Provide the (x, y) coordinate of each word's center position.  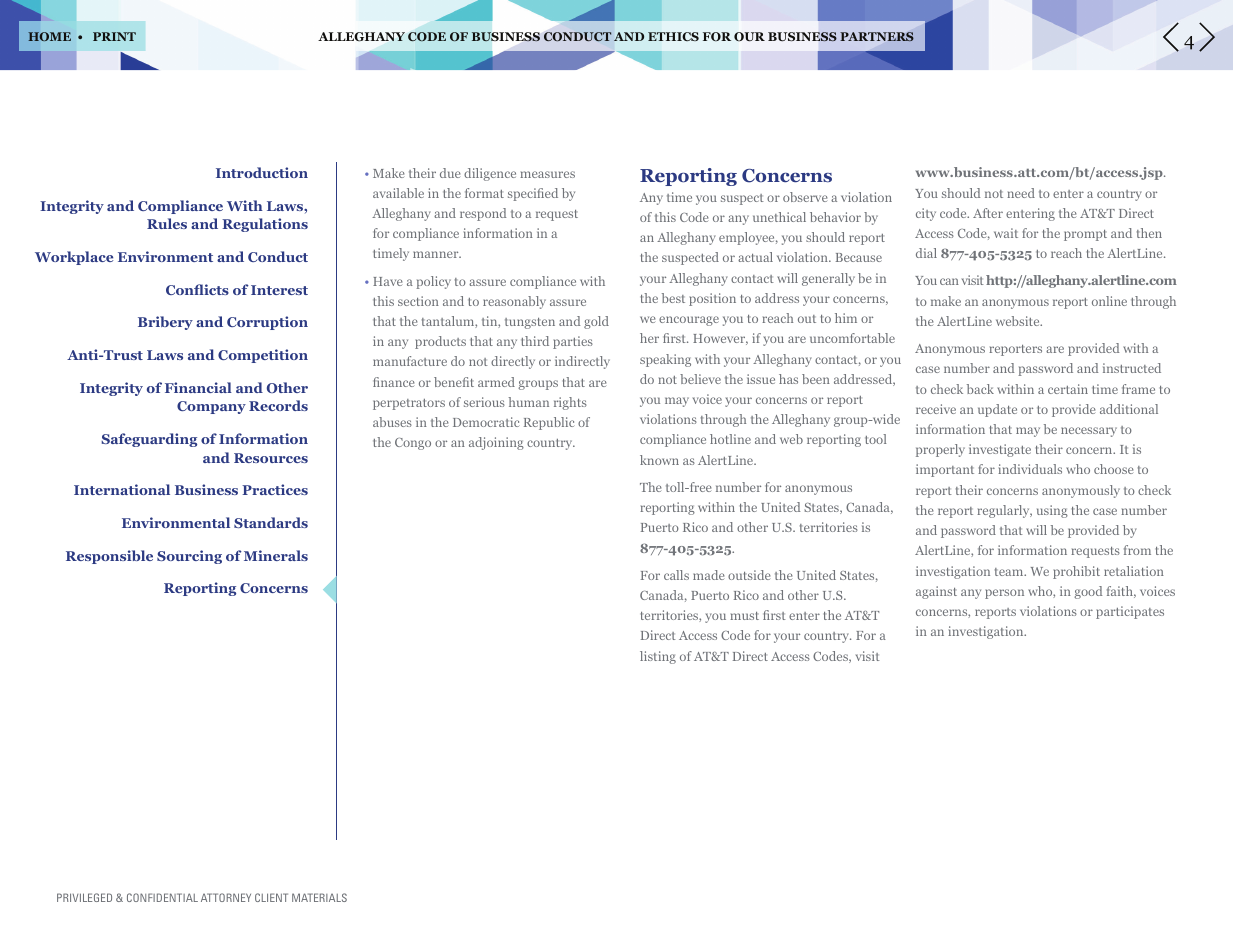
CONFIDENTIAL (162, 897)
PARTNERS (877, 37)
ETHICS (673, 36)
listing (658, 657)
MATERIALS (319, 897)
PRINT (114, 36)
